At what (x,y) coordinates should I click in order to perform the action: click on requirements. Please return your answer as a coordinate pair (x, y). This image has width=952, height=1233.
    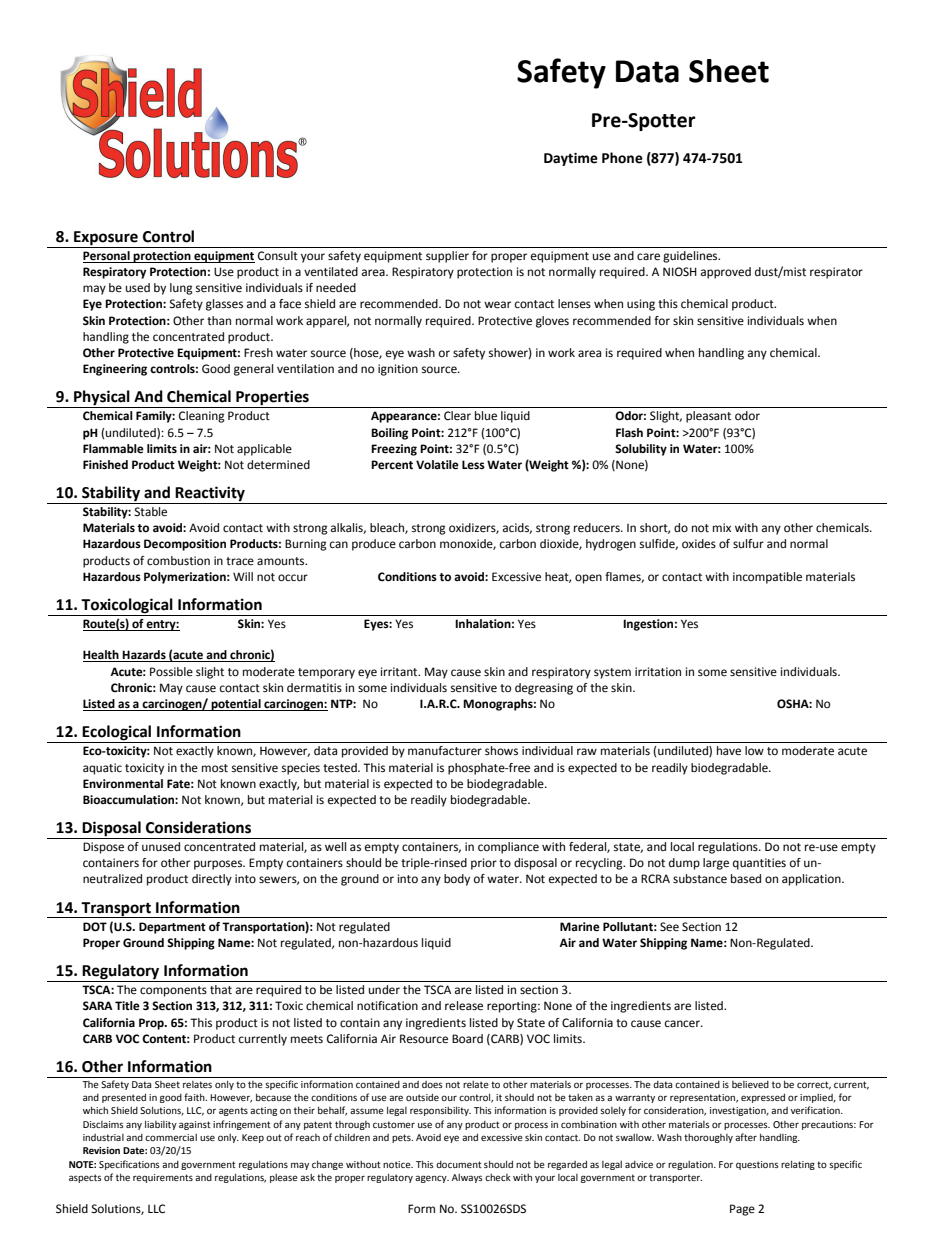
    Looking at the image, I should click on (163, 1178).
